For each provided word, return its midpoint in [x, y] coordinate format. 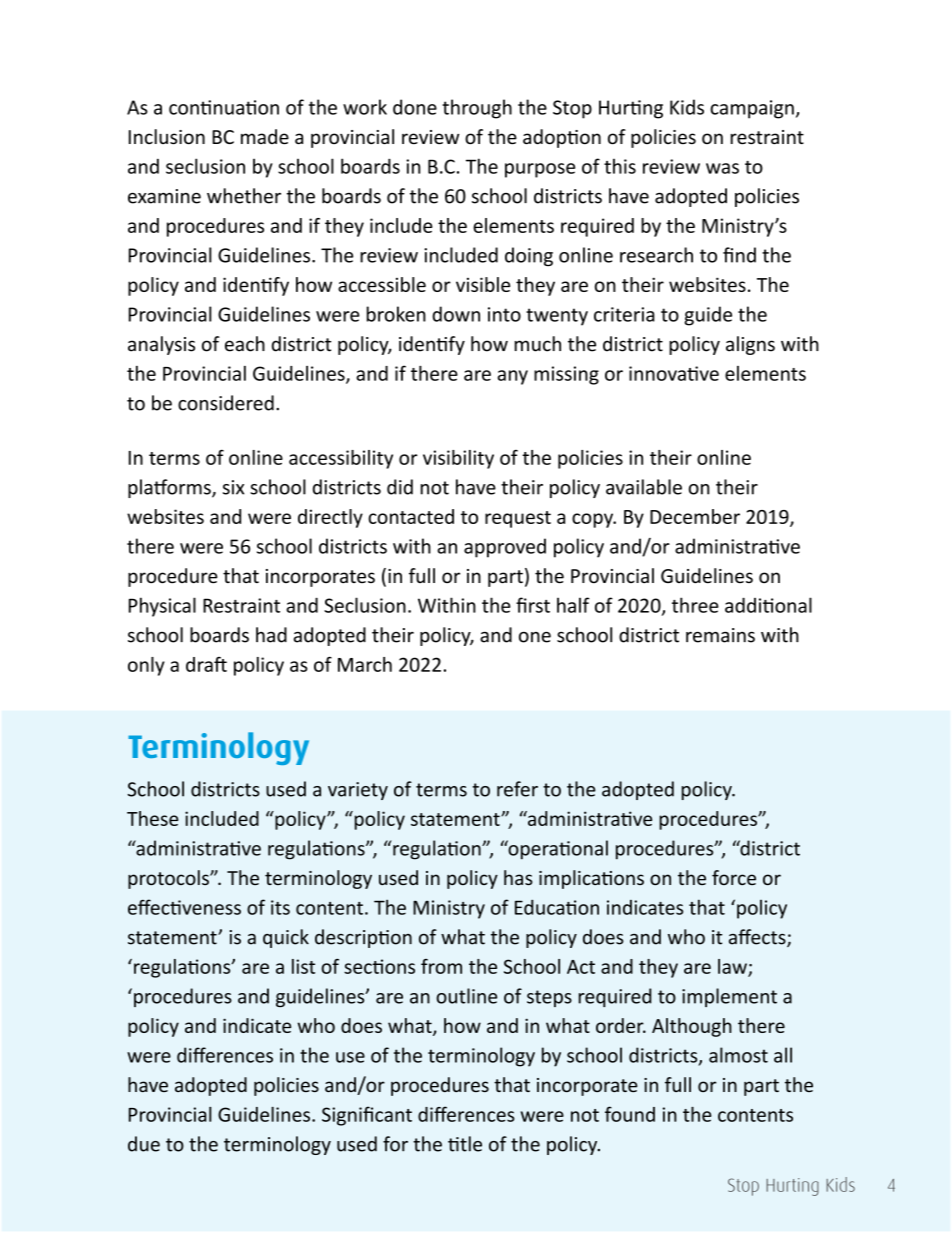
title [465, 1144]
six [233, 487]
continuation [224, 107]
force [734, 877]
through [477, 109]
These [152, 818]
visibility [458, 459]
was [722, 168]
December [695, 516]
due [144, 1144]
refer [517, 789]
